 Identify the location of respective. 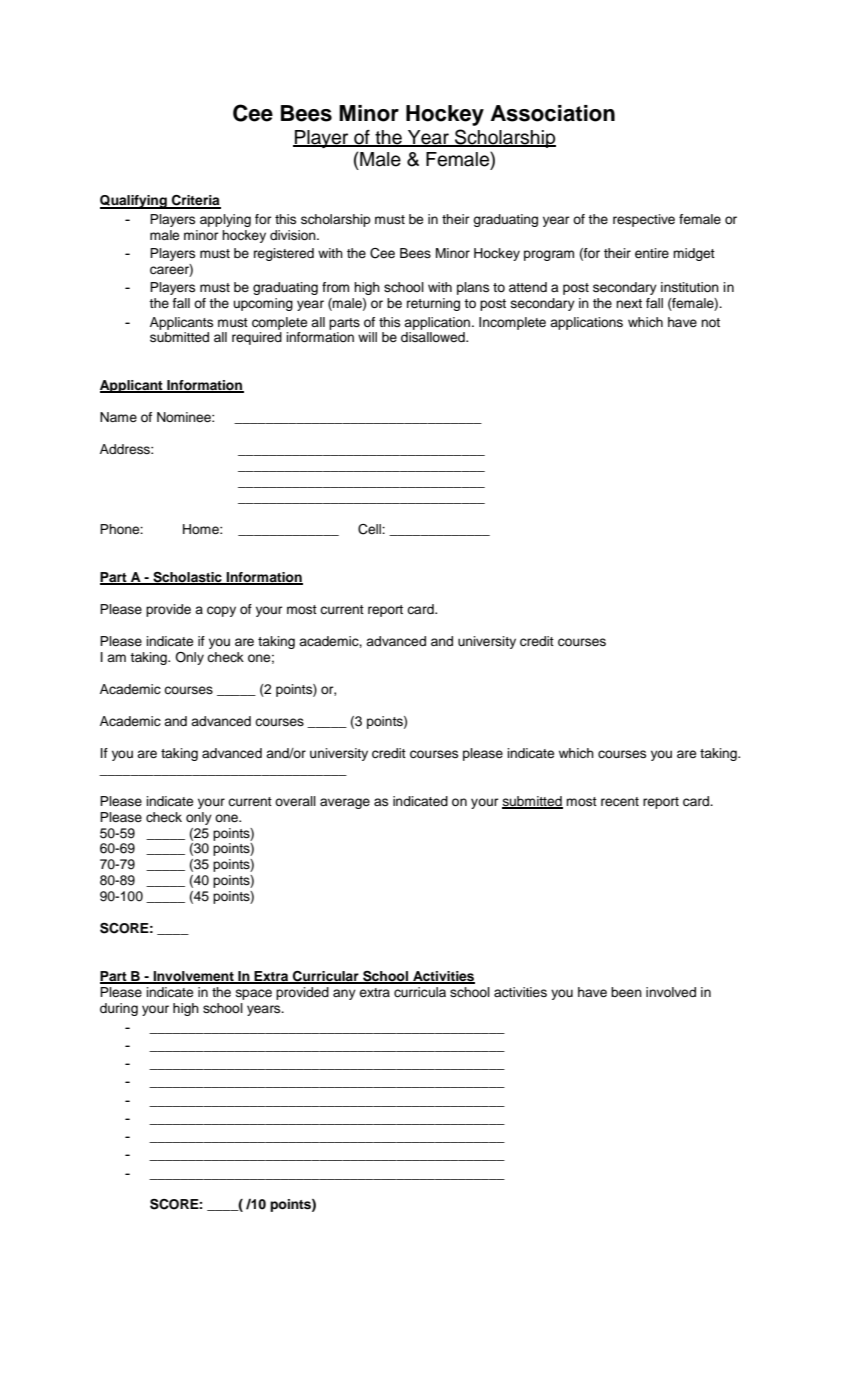
(644, 220).
